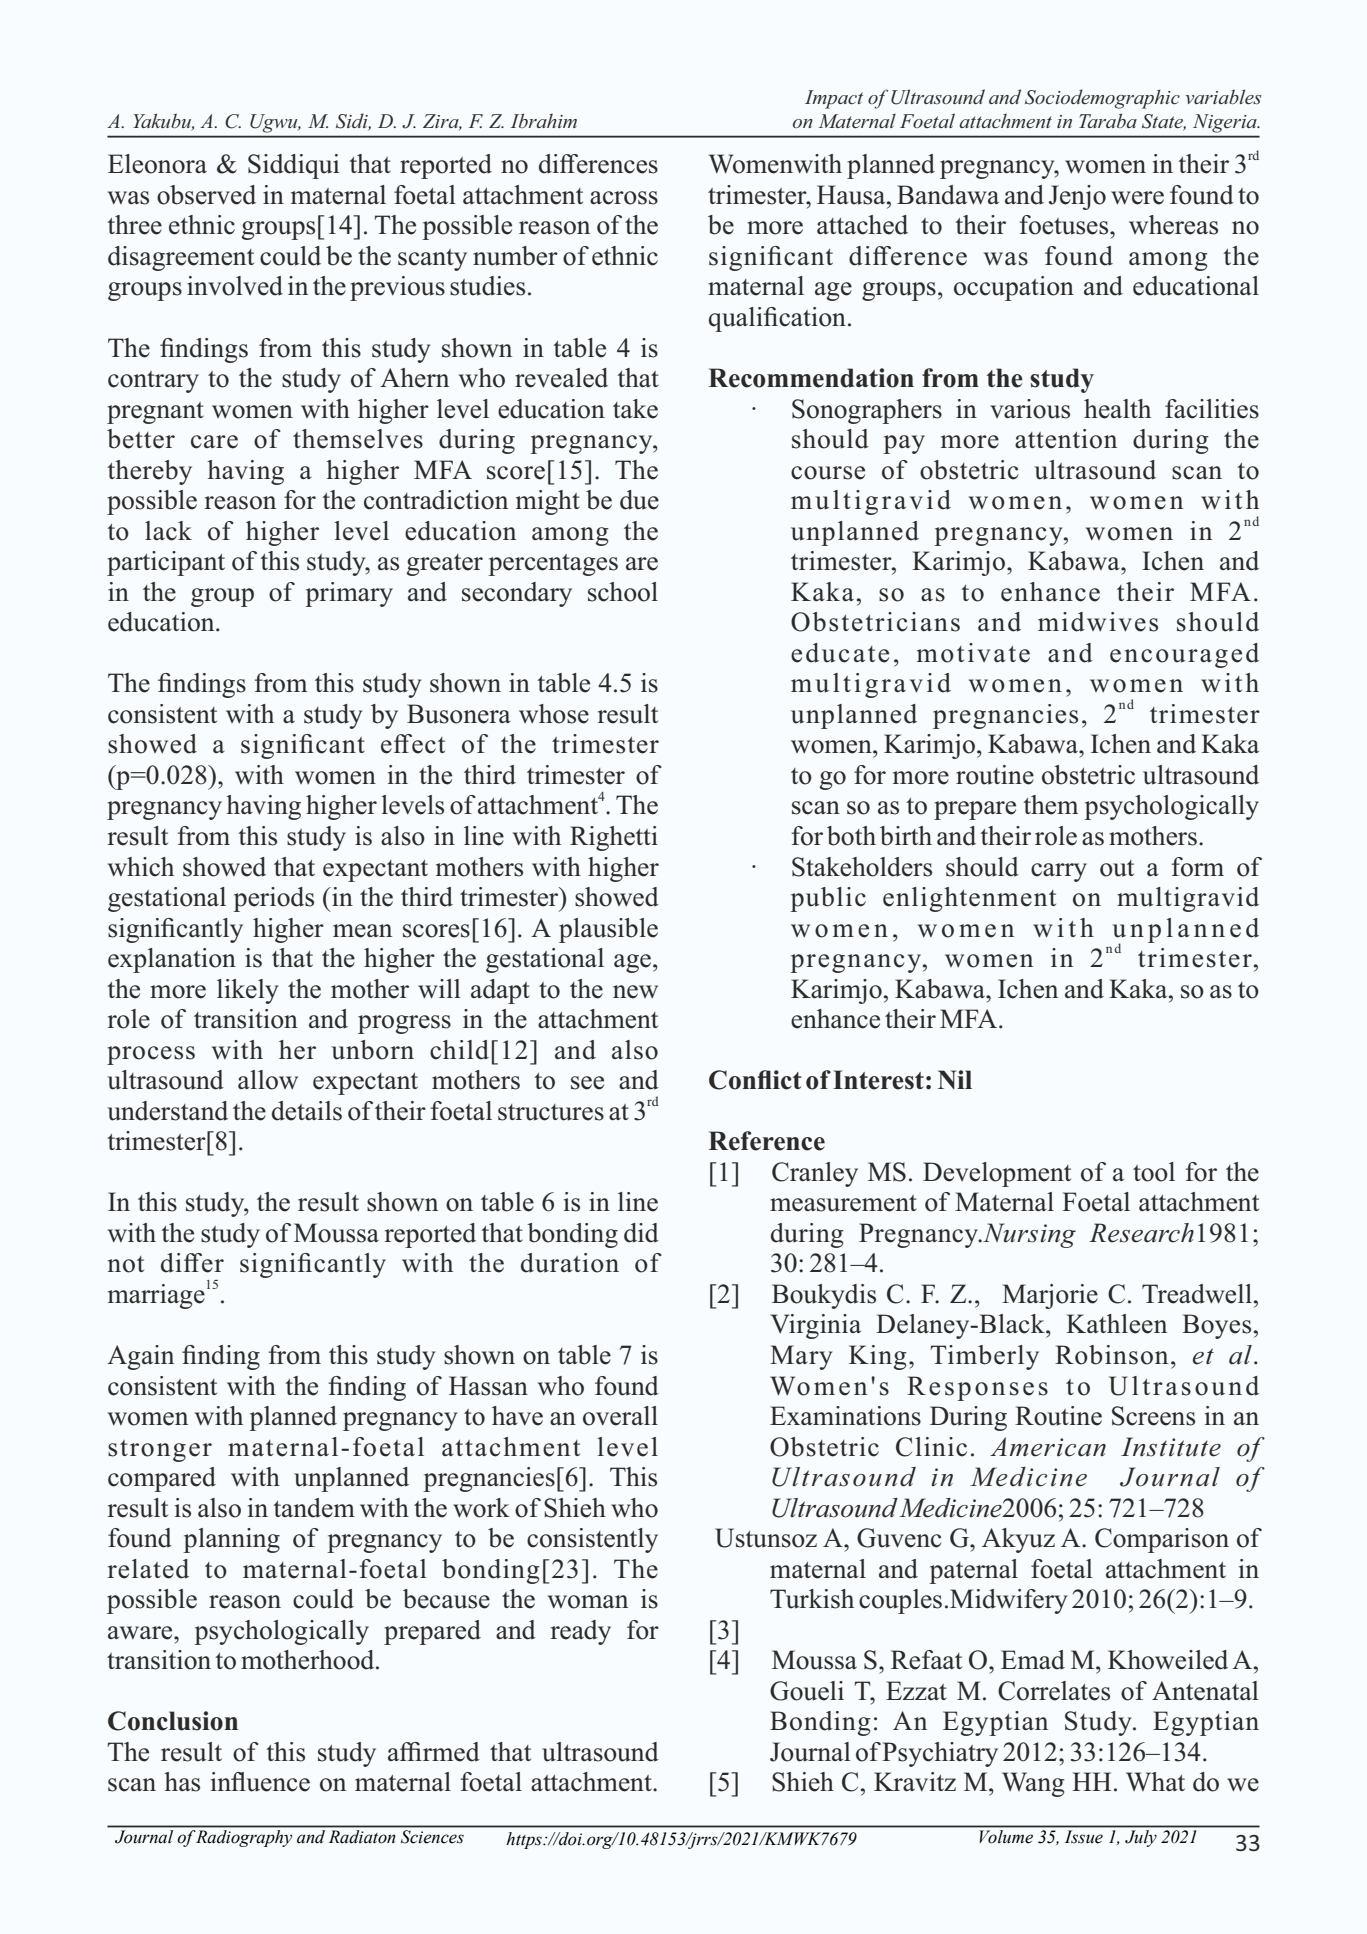  What do you see at coordinates (624, 198) in the page?
I see `across` at bounding box center [624, 198].
